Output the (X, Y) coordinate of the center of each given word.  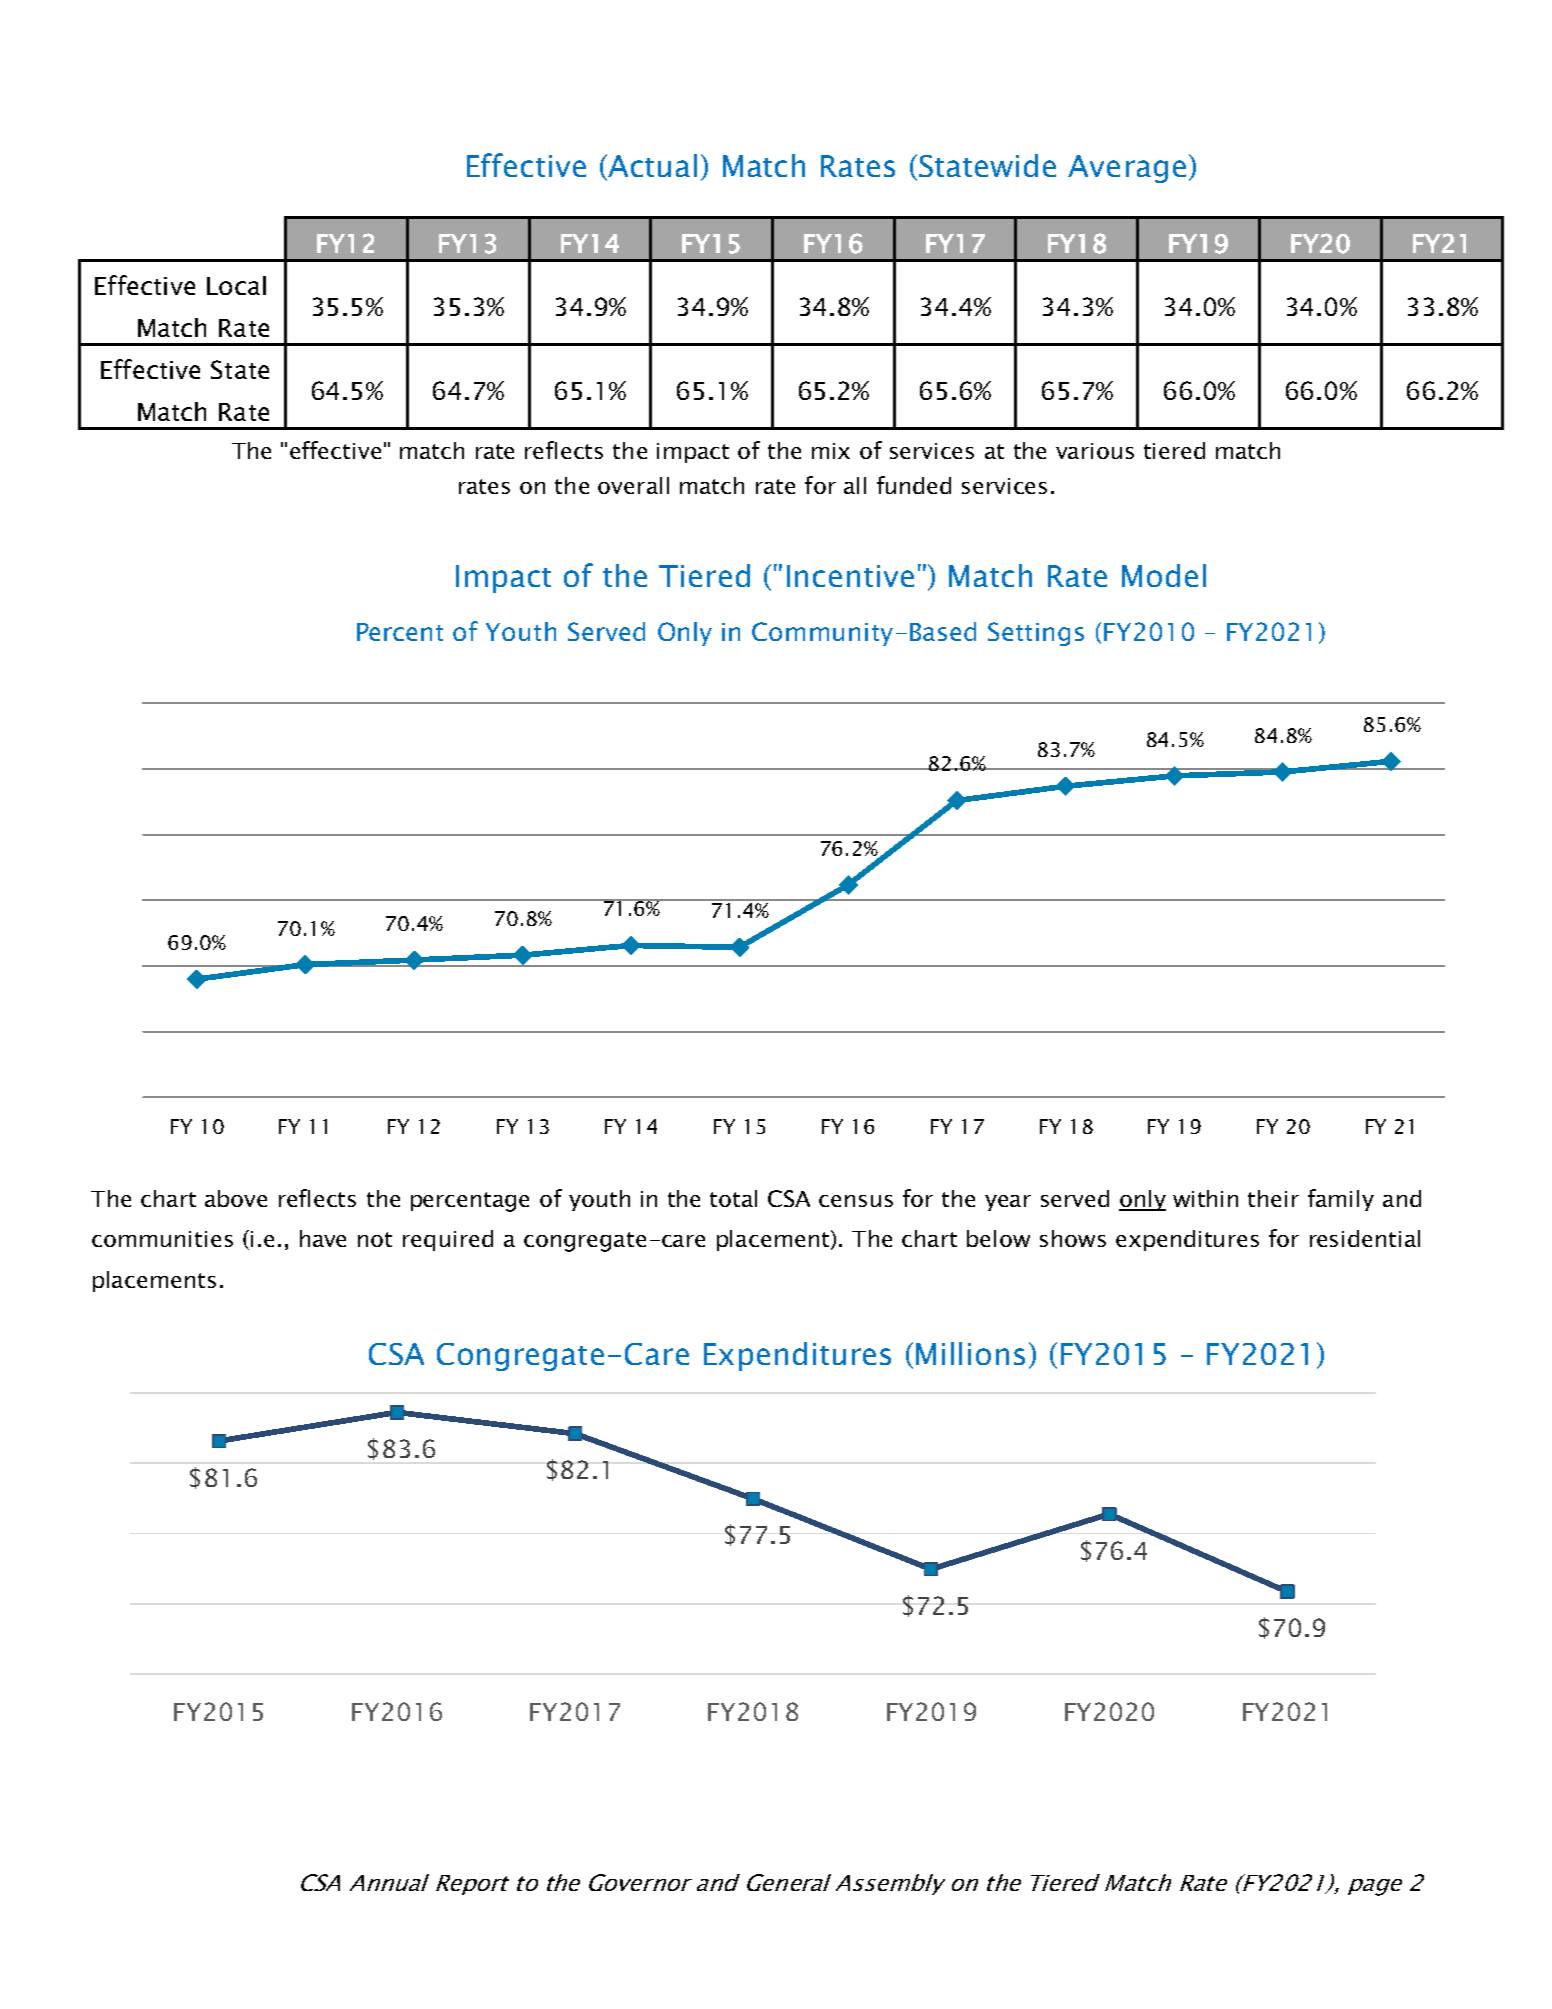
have (323, 1238)
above (236, 1198)
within (1205, 1198)
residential (1365, 1238)
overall (633, 485)
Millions (970, 1353)
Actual (651, 167)
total (733, 1198)
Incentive (850, 576)
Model (1164, 575)
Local (236, 285)
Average (1127, 169)
